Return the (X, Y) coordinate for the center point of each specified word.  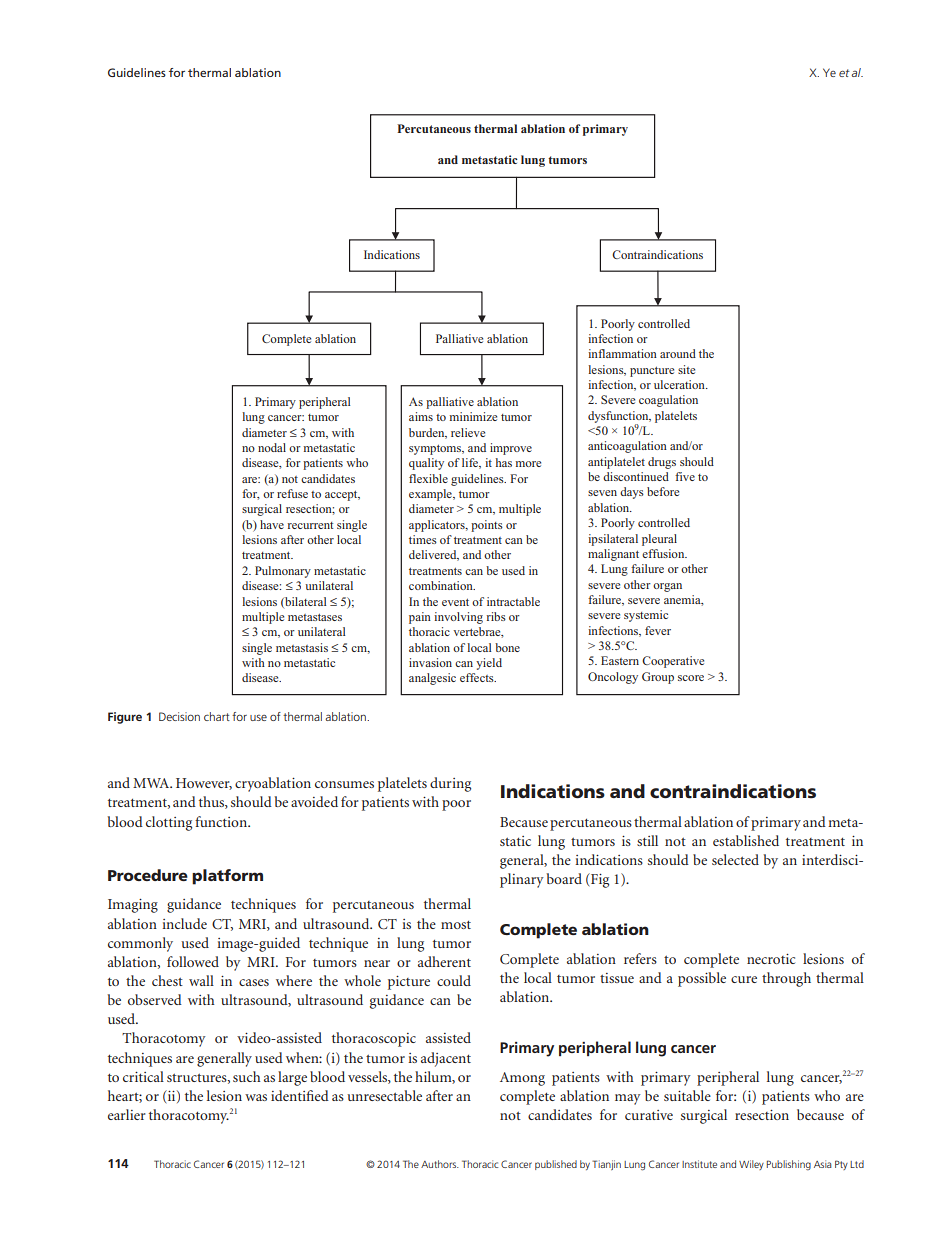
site (686, 369)
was (256, 1097)
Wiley (751, 1165)
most (456, 924)
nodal (272, 447)
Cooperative (673, 662)
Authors (440, 1164)
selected (735, 859)
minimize (473, 416)
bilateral (304, 602)
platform (227, 877)
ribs (496, 616)
